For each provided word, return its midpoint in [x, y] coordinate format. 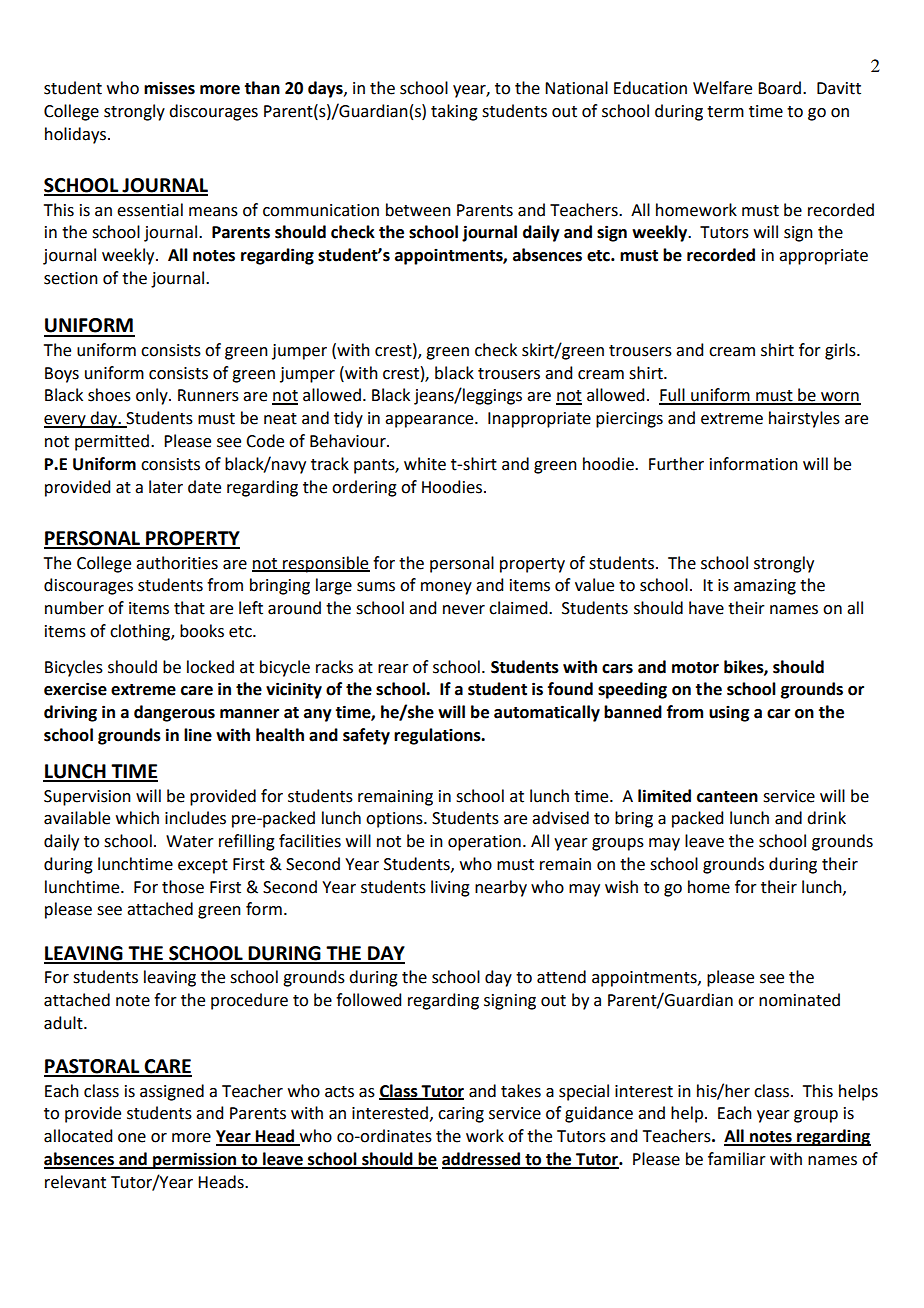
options [395, 820]
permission [195, 1160]
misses [169, 88]
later [166, 487]
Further [676, 464]
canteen [727, 797]
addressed [482, 1160]
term [725, 112]
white [425, 464]
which [137, 818]
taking [454, 112]
